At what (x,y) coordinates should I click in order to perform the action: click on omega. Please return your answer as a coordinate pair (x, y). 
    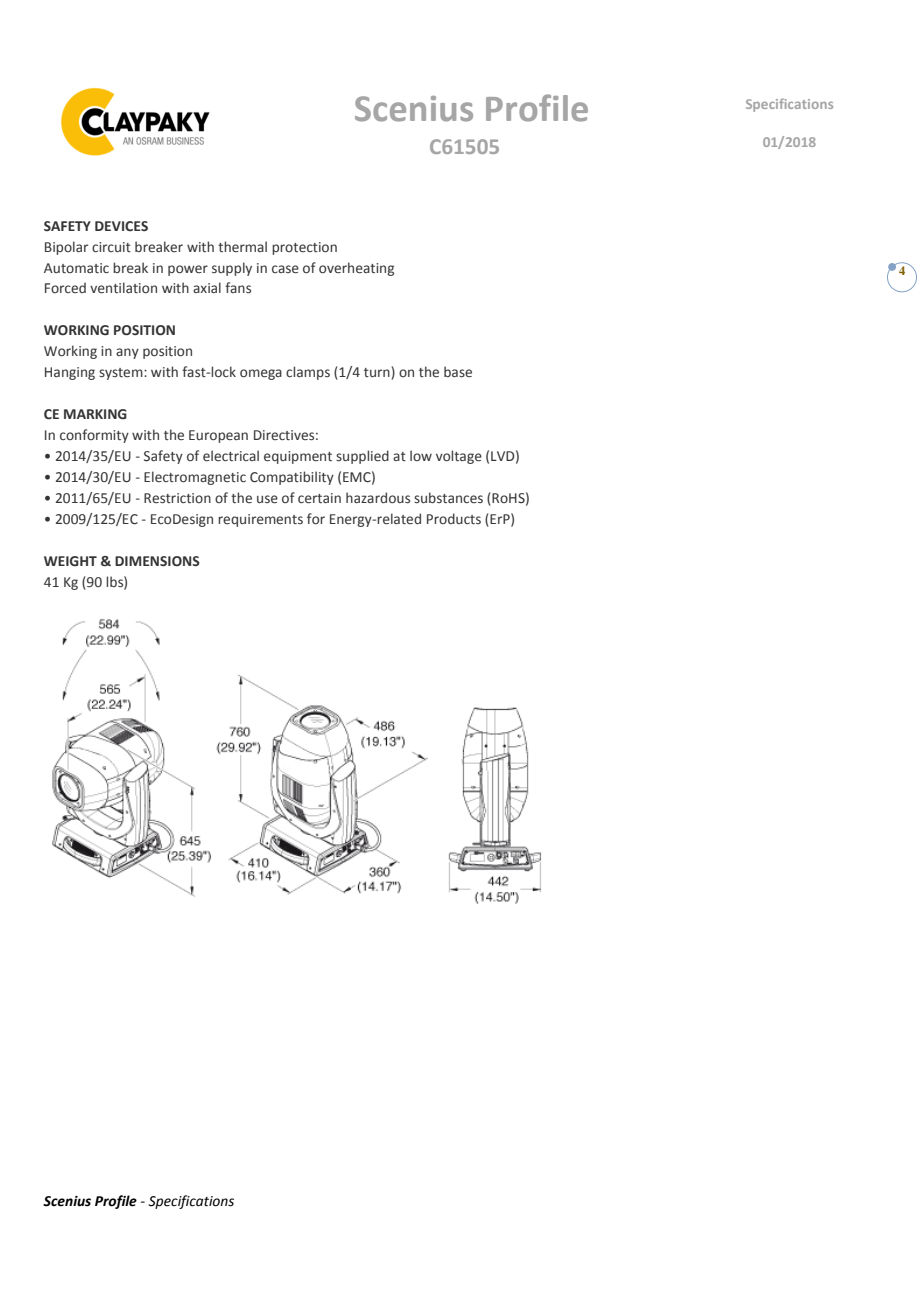
    Looking at the image, I should click on (261, 374).
